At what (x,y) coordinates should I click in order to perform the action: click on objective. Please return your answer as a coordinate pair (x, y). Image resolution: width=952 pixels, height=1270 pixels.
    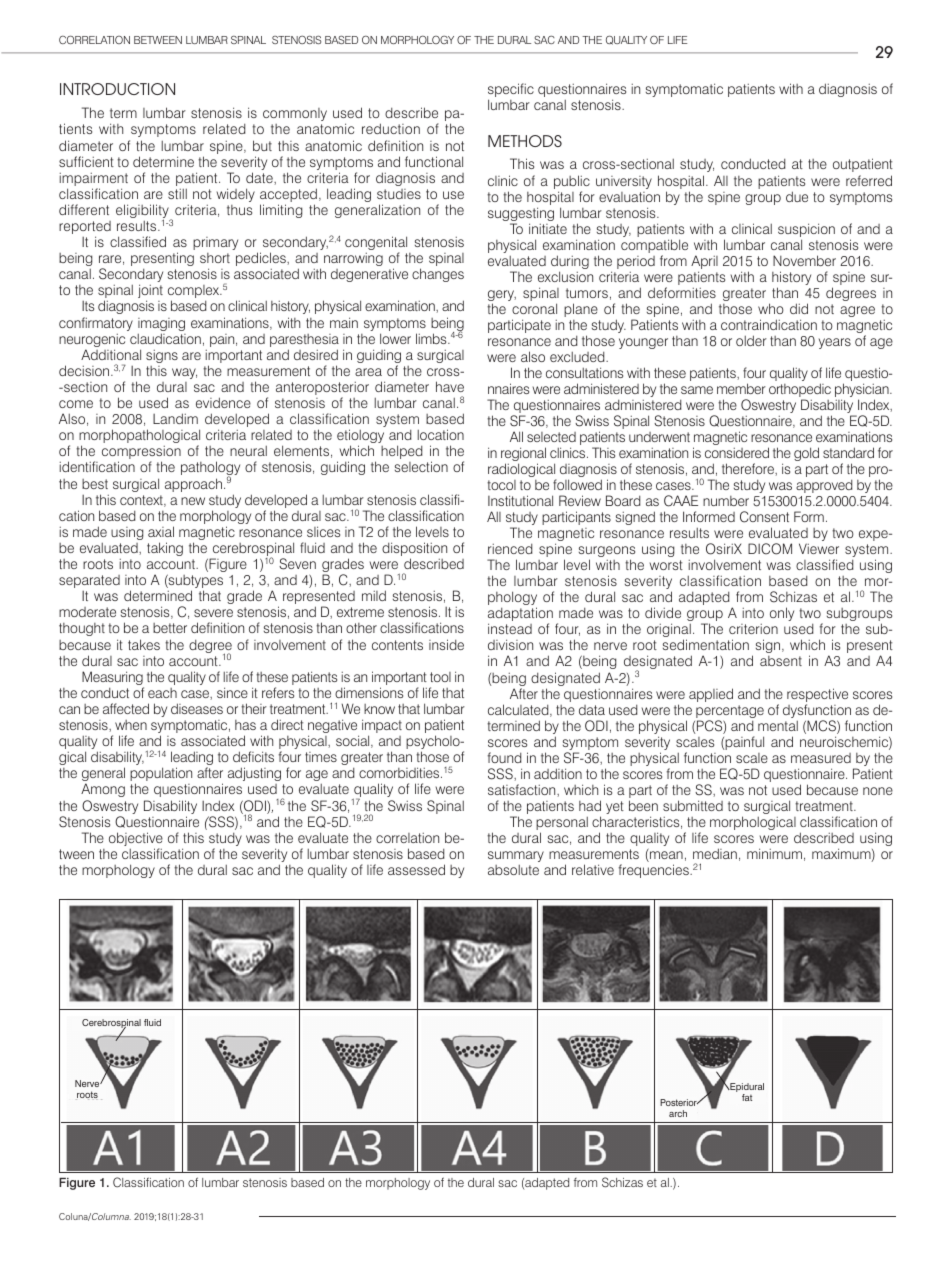
    Looking at the image, I should click on (136, 840).
